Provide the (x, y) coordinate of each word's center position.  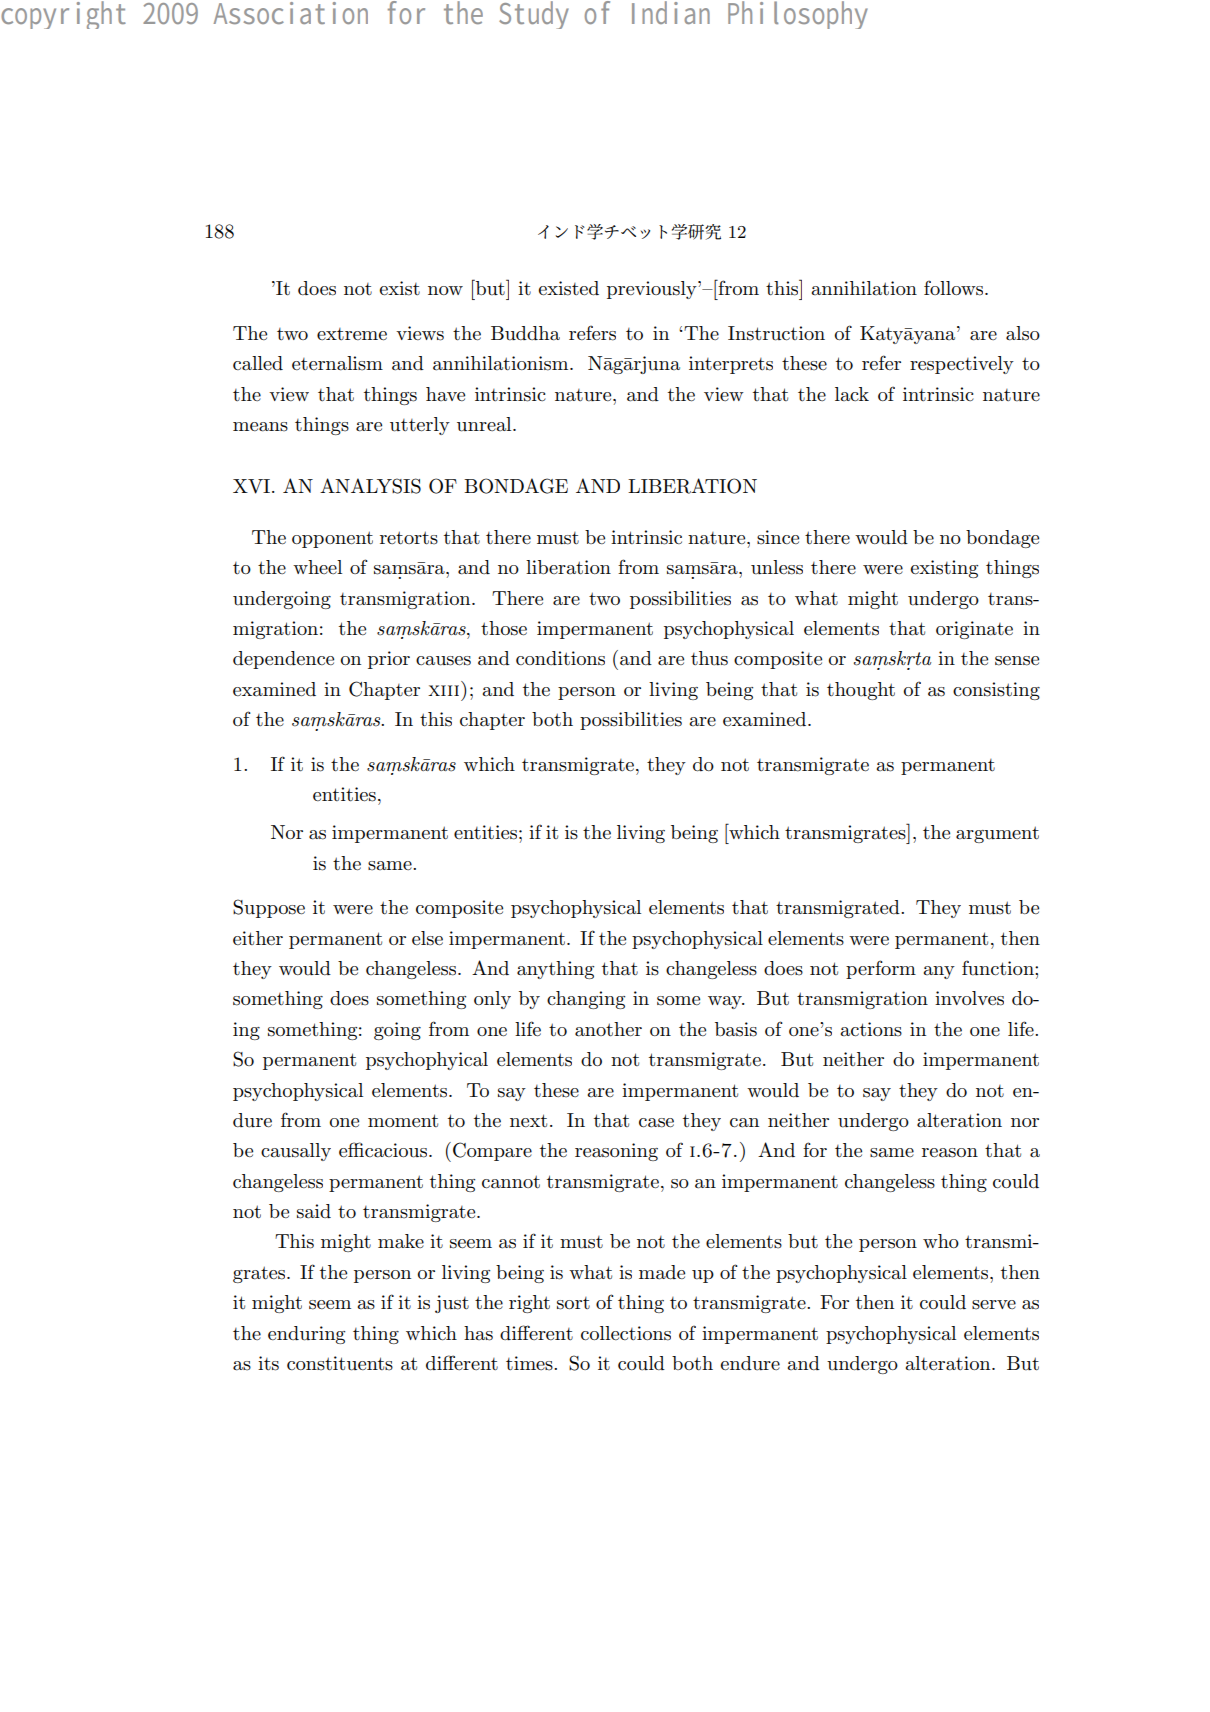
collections (626, 1333)
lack (852, 394)
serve (994, 1305)
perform (881, 969)
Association (291, 13)
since (778, 537)
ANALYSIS (370, 486)
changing (586, 1000)
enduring (306, 1335)
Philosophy (798, 15)
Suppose (269, 908)
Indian (671, 12)
